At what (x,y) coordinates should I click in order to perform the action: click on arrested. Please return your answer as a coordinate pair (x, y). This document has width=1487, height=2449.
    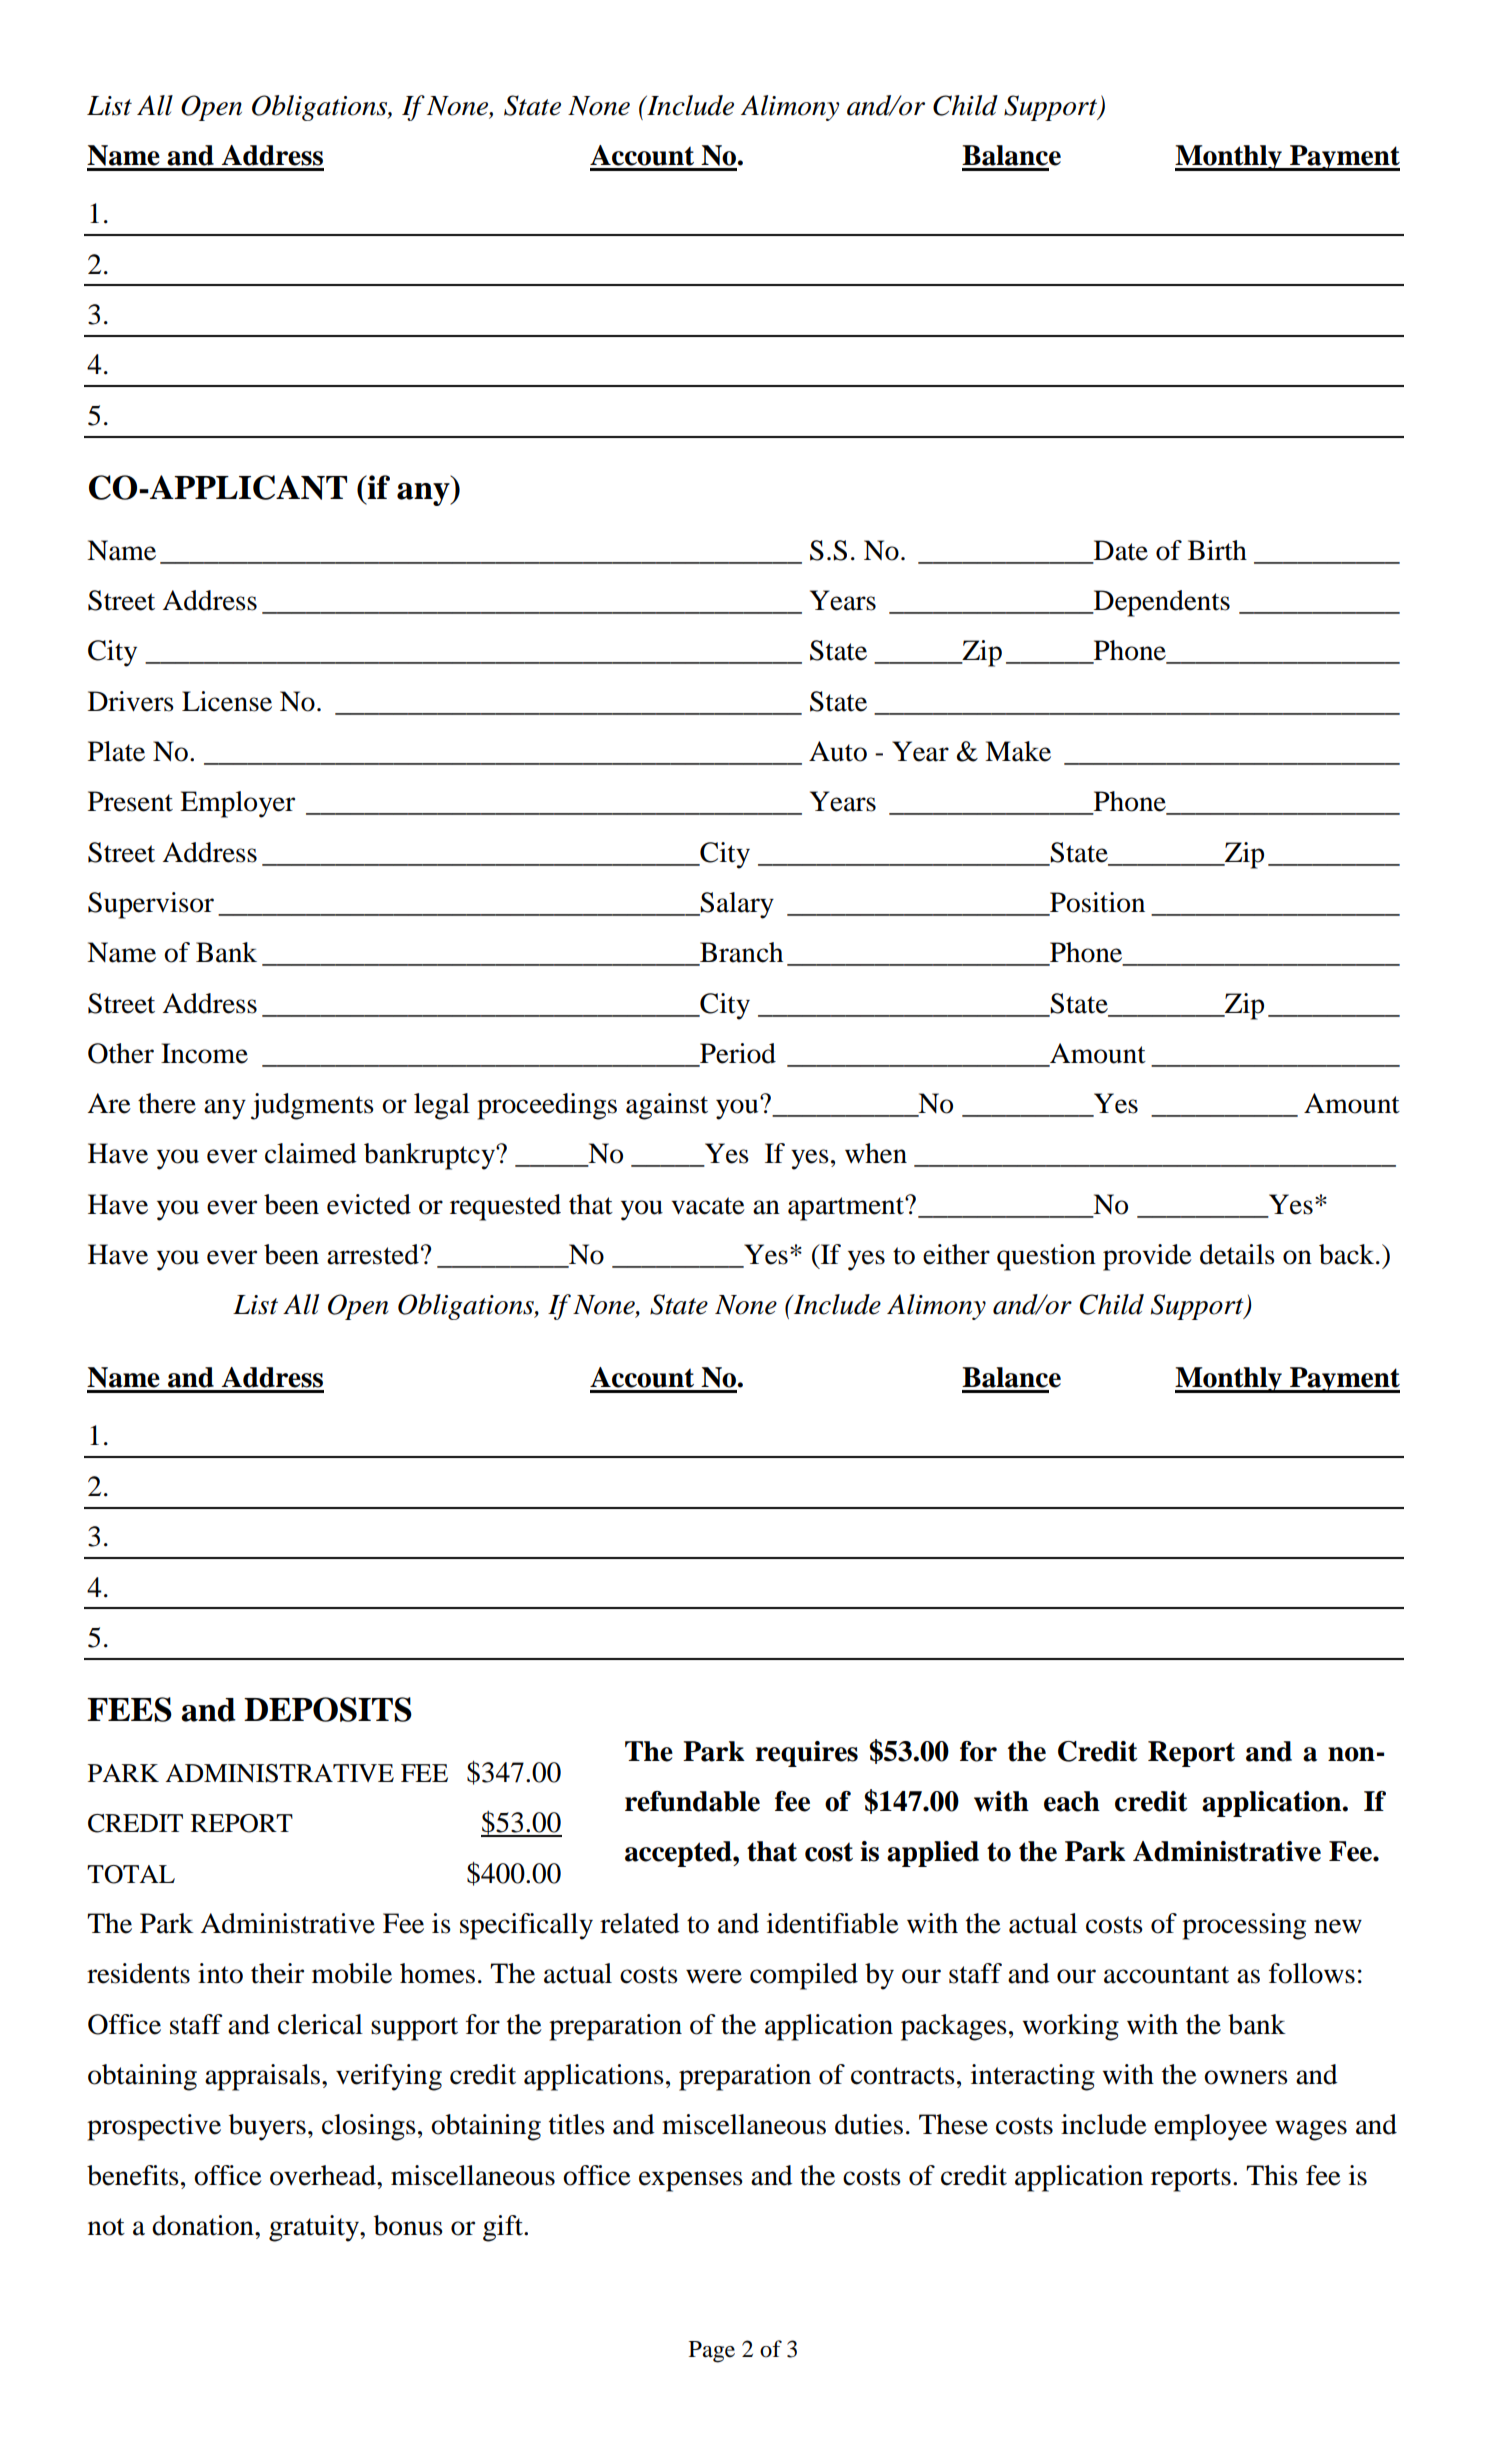
    Looking at the image, I should click on (373, 1254).
